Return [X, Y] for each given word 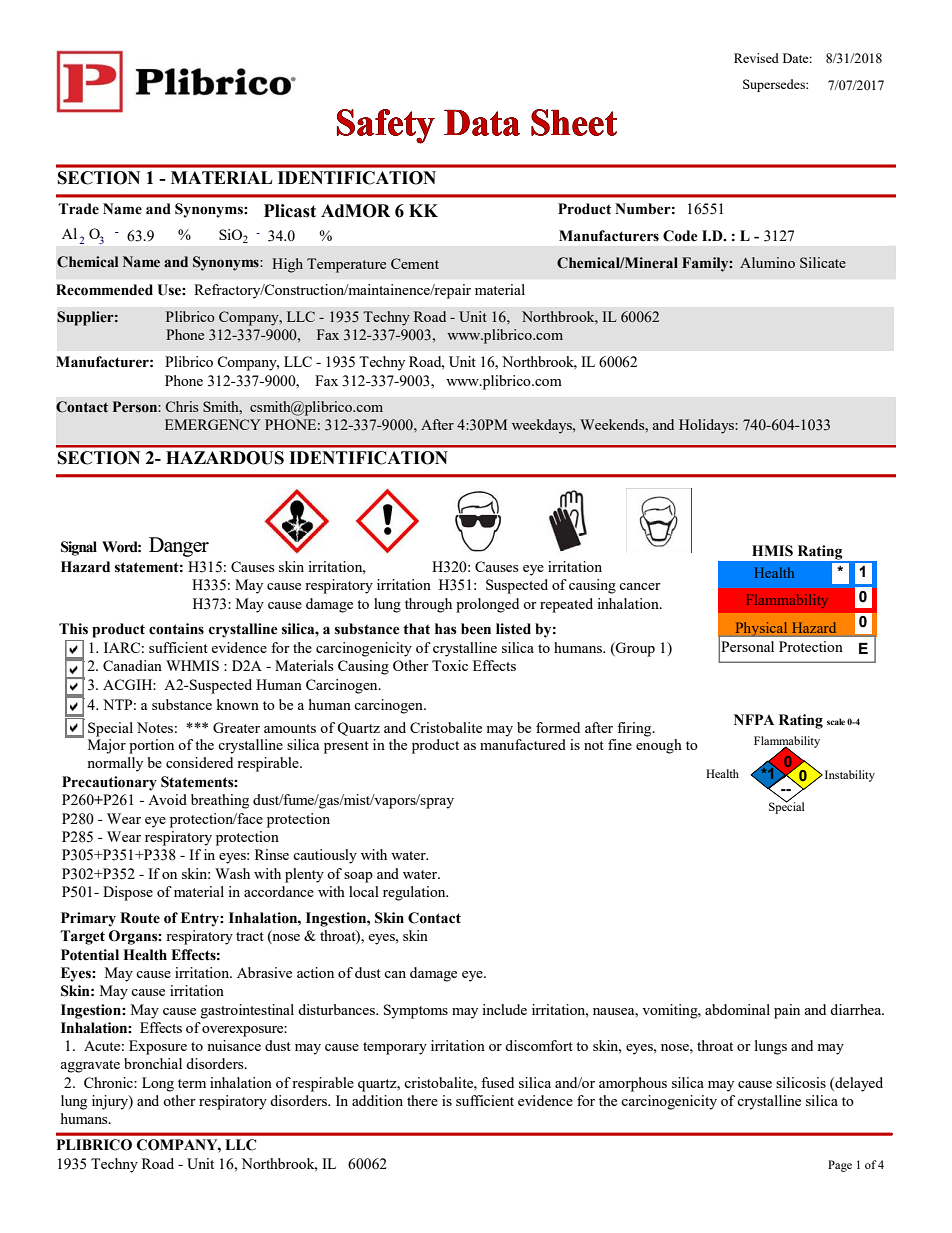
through [428, 605]
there [422, 1100]
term [192, 1083]
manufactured [523, 744]
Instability [848, 776]
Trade [78, 209]
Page [840, 1166]
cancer [640, 586]
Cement [415, 263]
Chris [182, 406]
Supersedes [775, 85]
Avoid [167, 799]
